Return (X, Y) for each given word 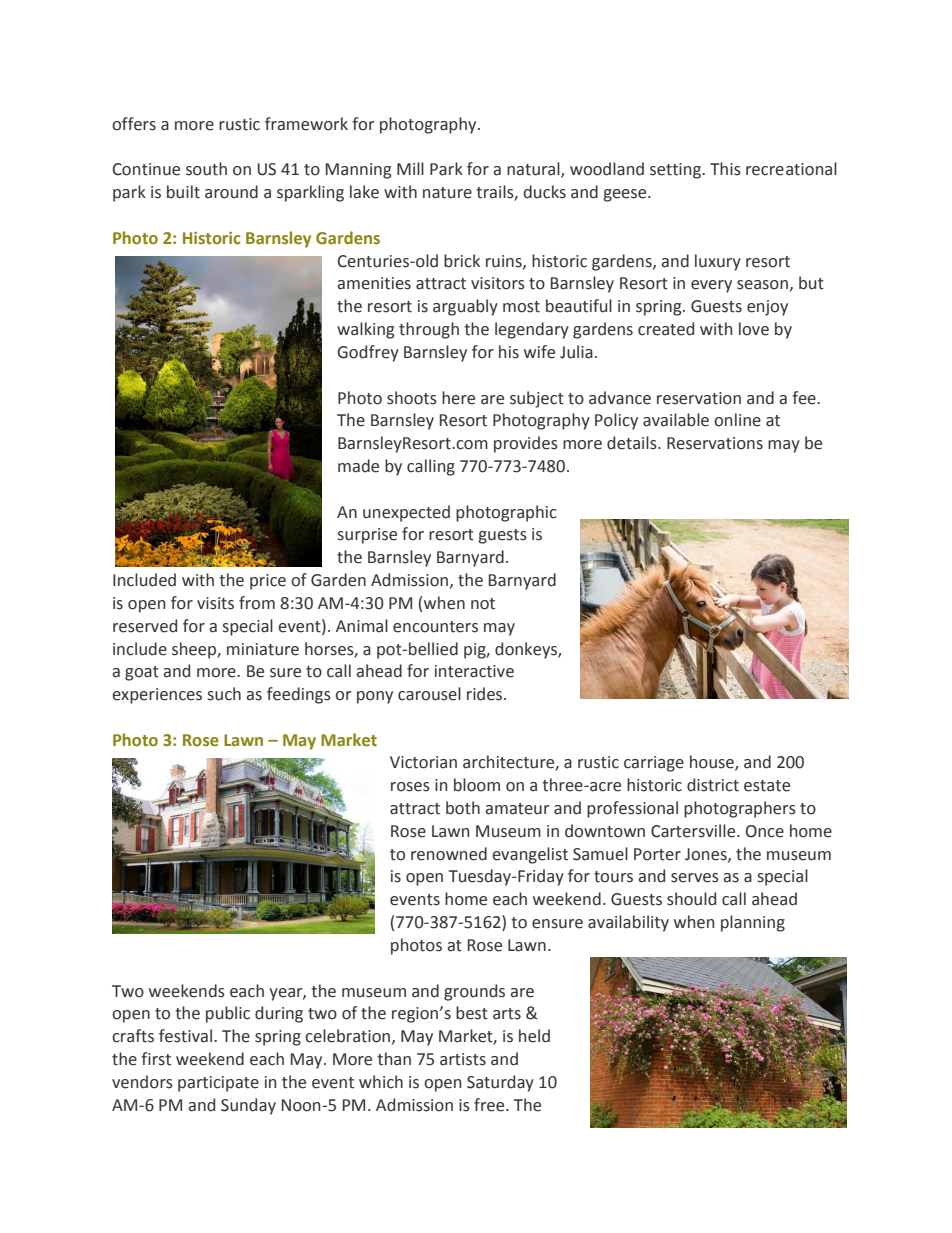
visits (215, 603)
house (713, 763)
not (483, 604)
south (206, 169)
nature (447, 193)
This (725, 169)
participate (218, 1084)
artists (463, 1059)
